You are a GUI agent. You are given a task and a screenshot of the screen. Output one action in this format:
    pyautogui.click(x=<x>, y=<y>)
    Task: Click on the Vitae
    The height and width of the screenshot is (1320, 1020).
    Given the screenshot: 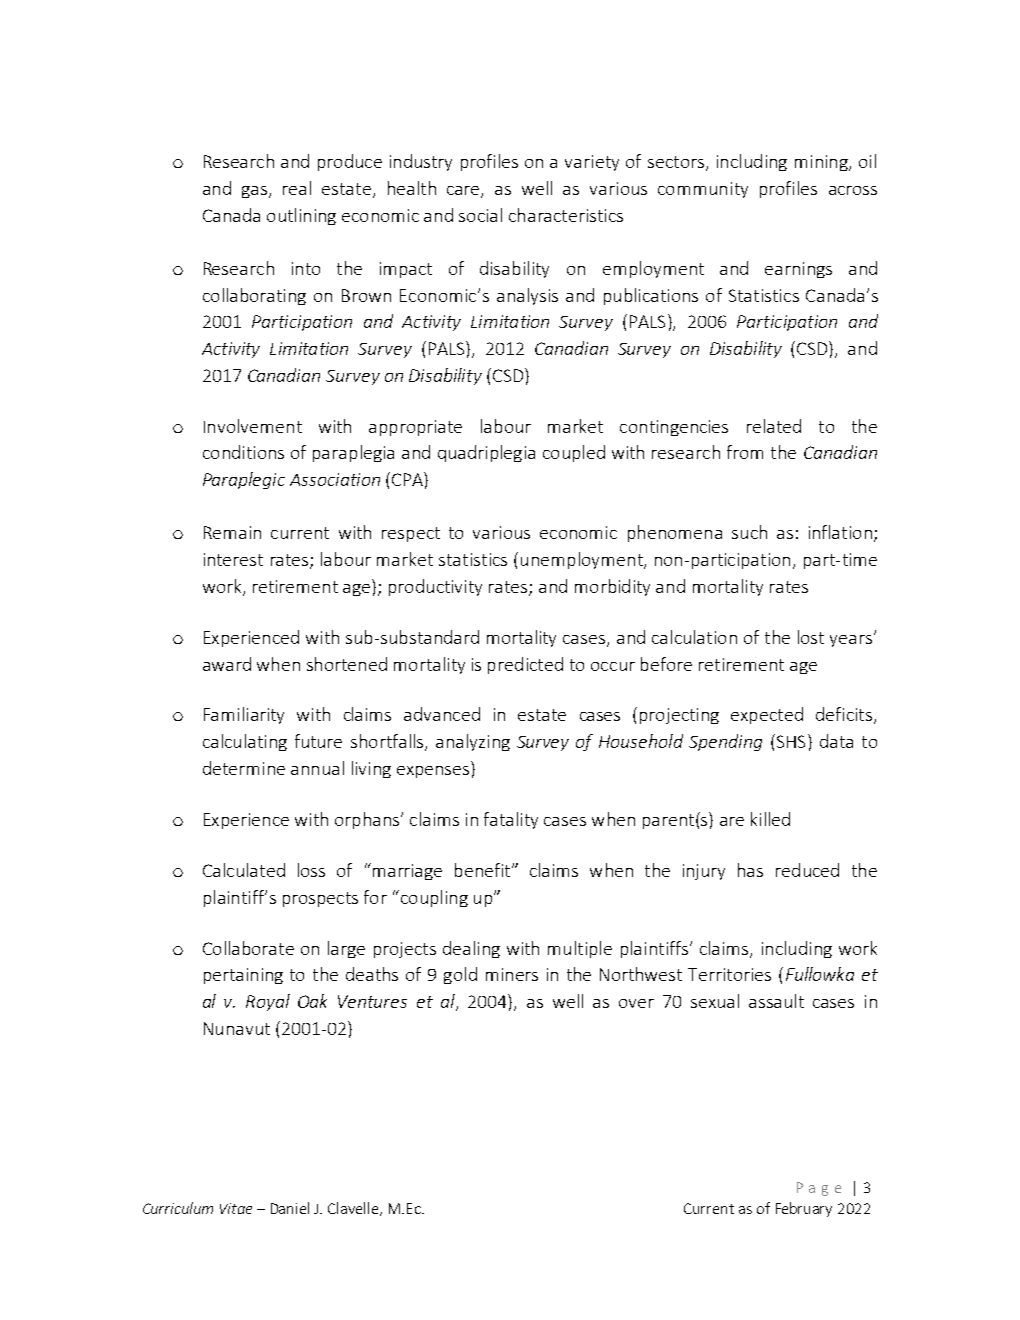 What is the action you would take?
    pyautogui.click(x=236, y=1208)
